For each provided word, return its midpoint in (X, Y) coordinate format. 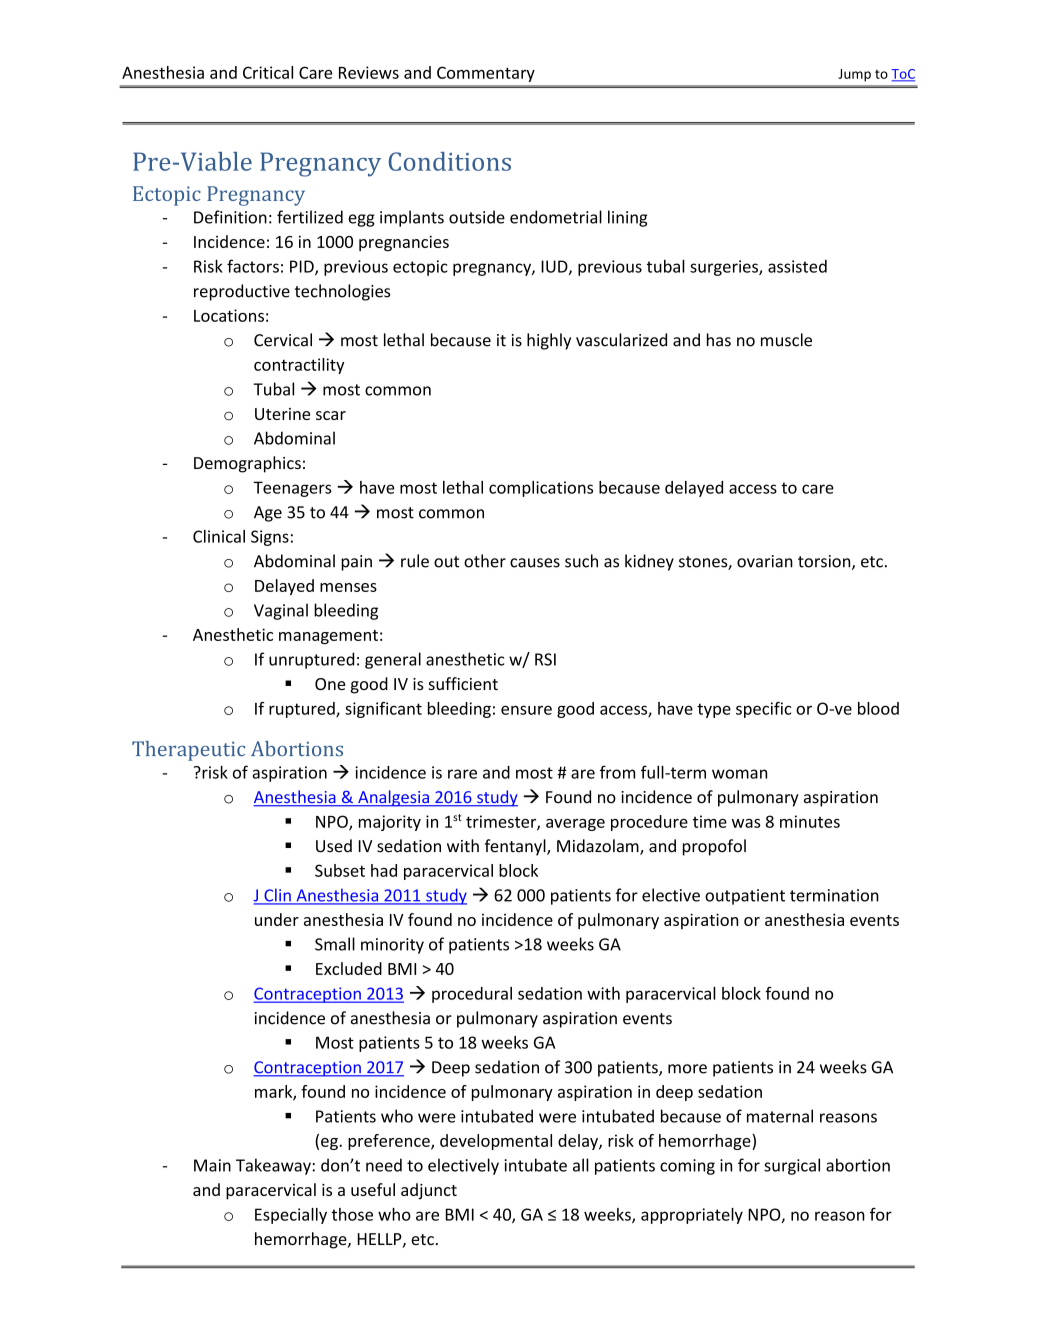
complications (541, 489)
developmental (496, 1142)
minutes (810, 821)
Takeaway (274, 1166)
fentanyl (516, 847)
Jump (854, 75)
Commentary (486, 74)
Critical (268, 72)
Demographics (247, 464)
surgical (792, 1166)
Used (334, 846)
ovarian (765, 561)
